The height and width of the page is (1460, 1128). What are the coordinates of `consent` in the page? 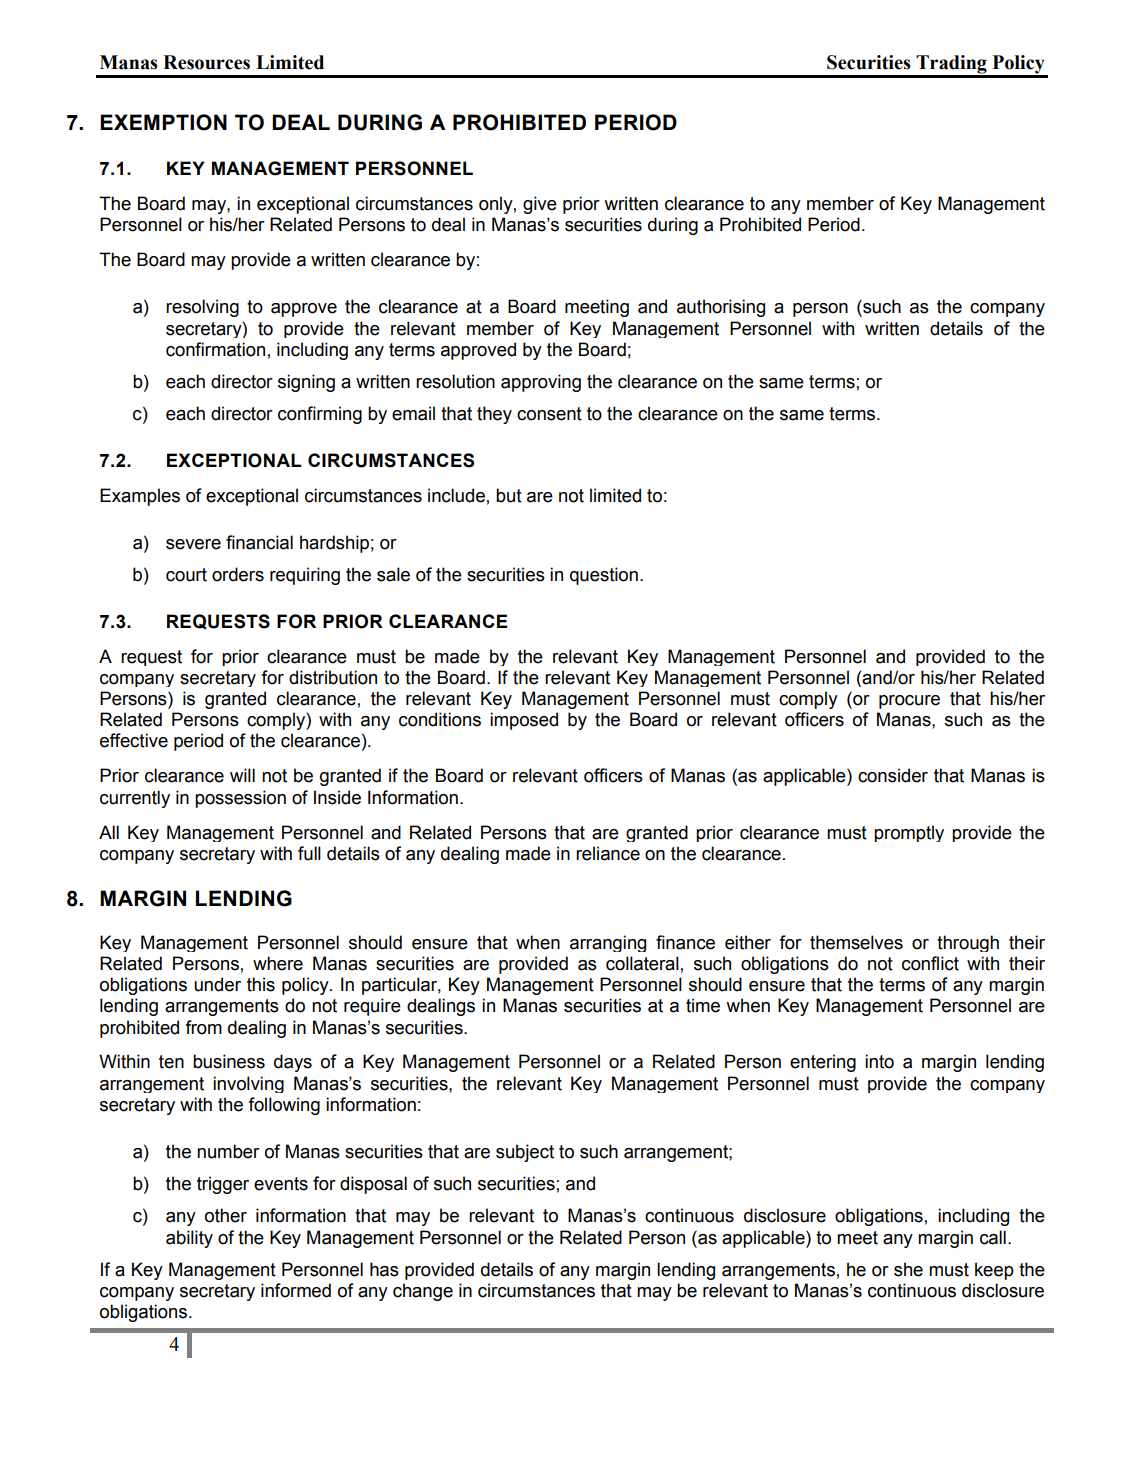 It's located at (549, 414).
